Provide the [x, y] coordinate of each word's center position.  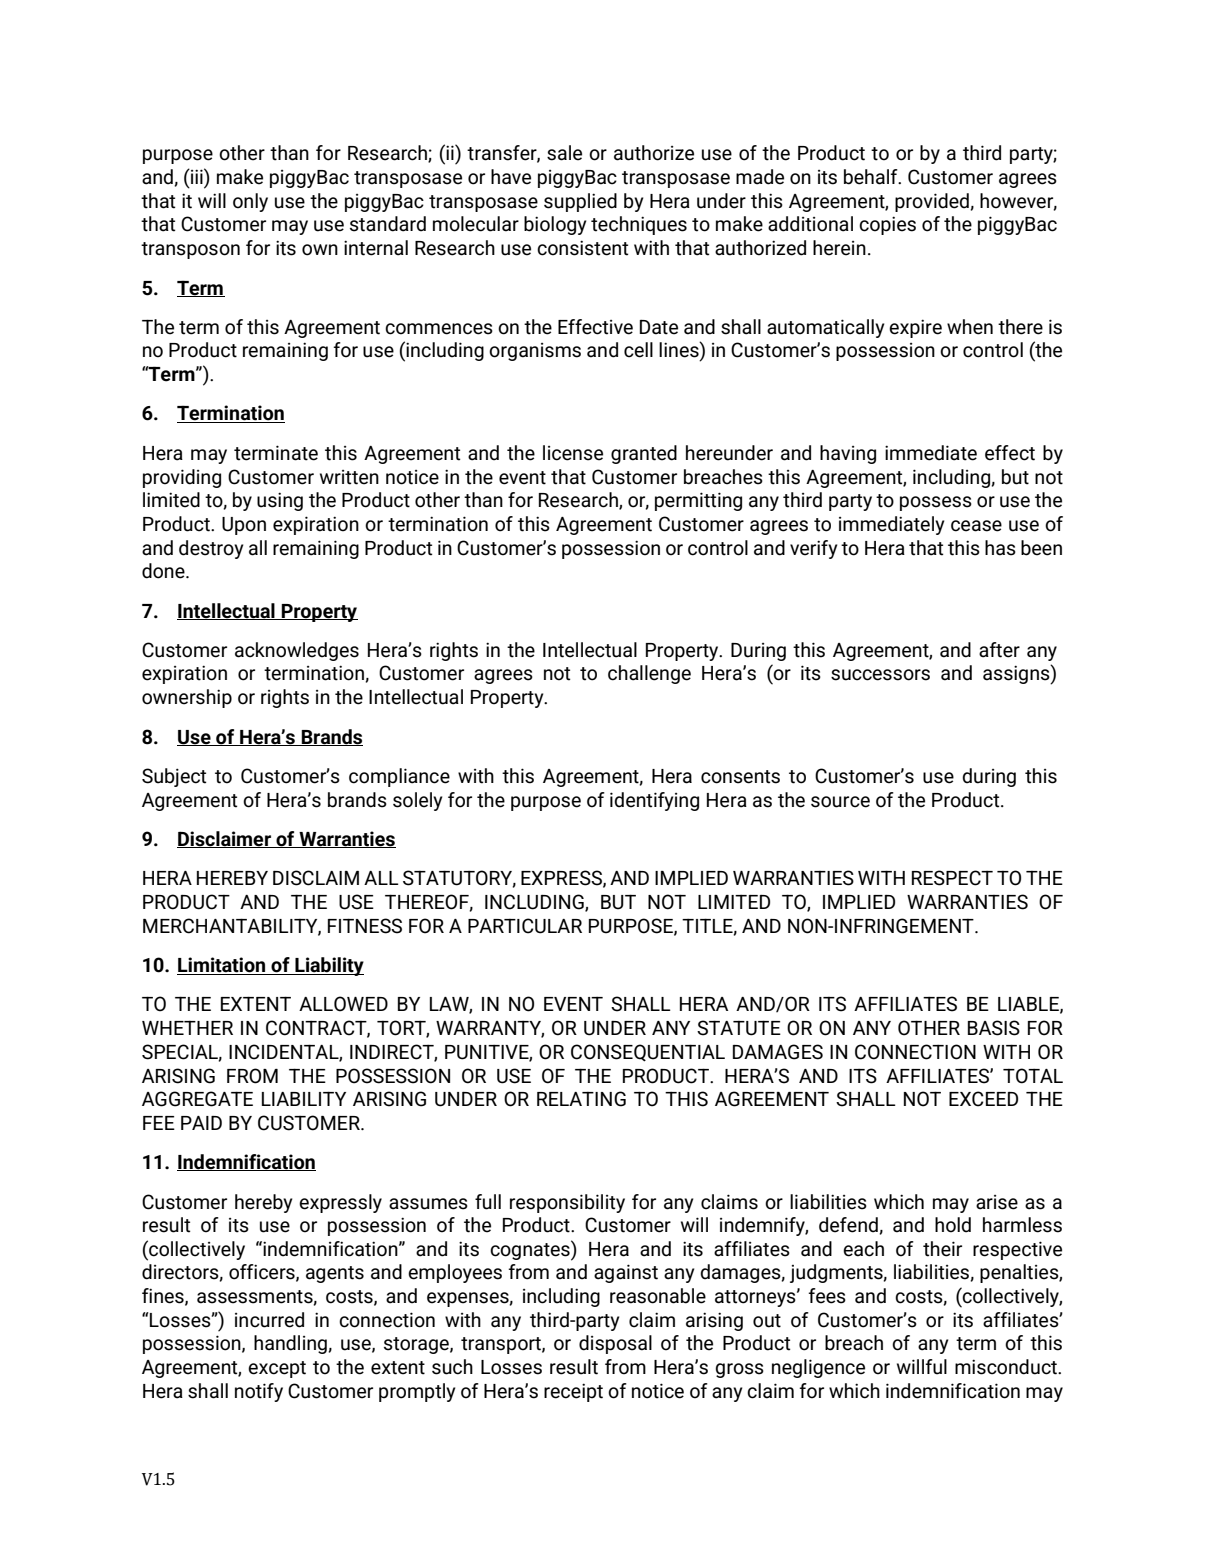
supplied [580, 202]
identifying [654, 801]
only [250, 202]
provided [933, 202]
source [840, 802]
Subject [174, 777]
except [277, 1369]
